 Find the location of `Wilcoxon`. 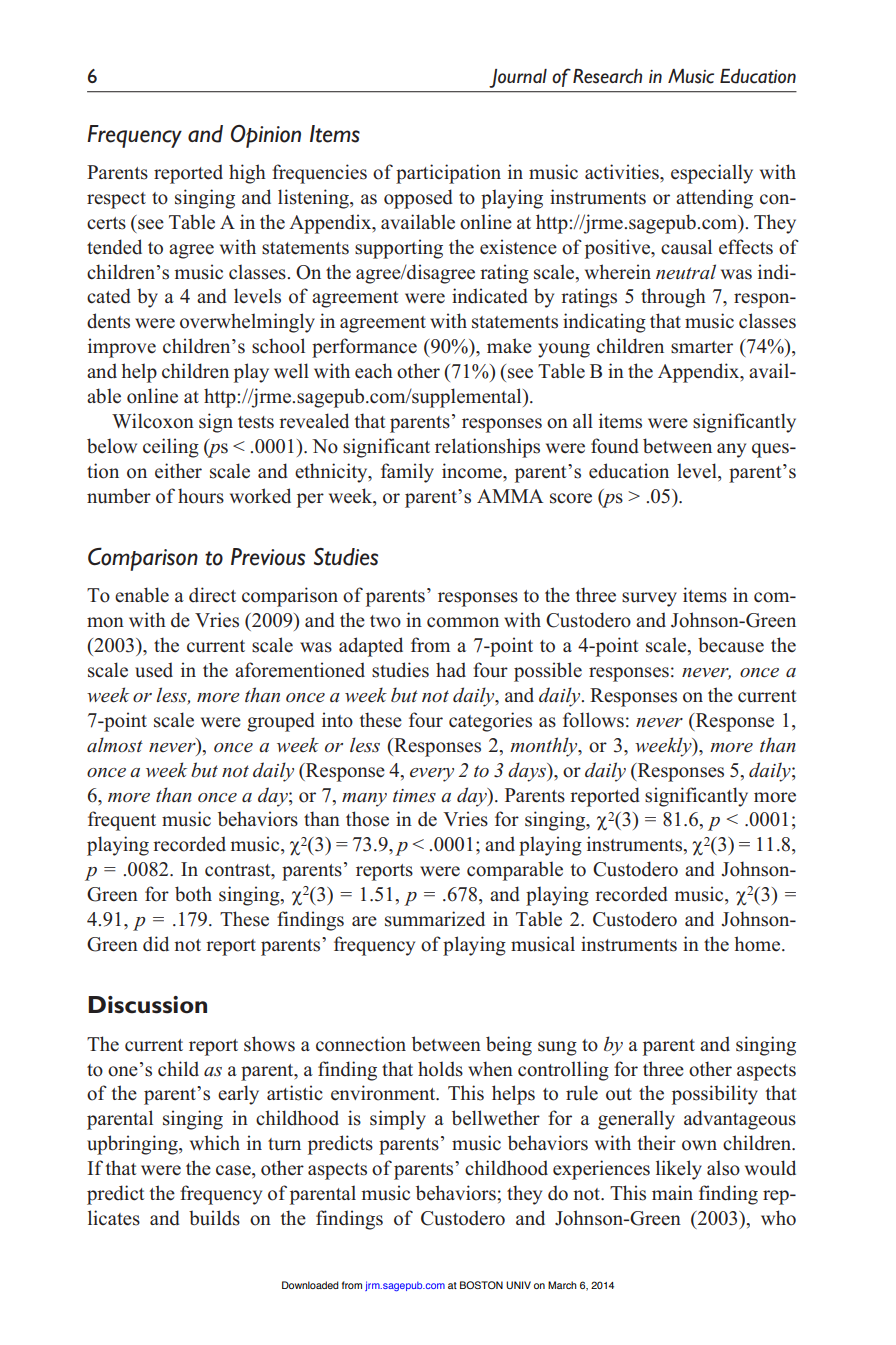

Wilcoxon is located at coordinates (153, 421).
